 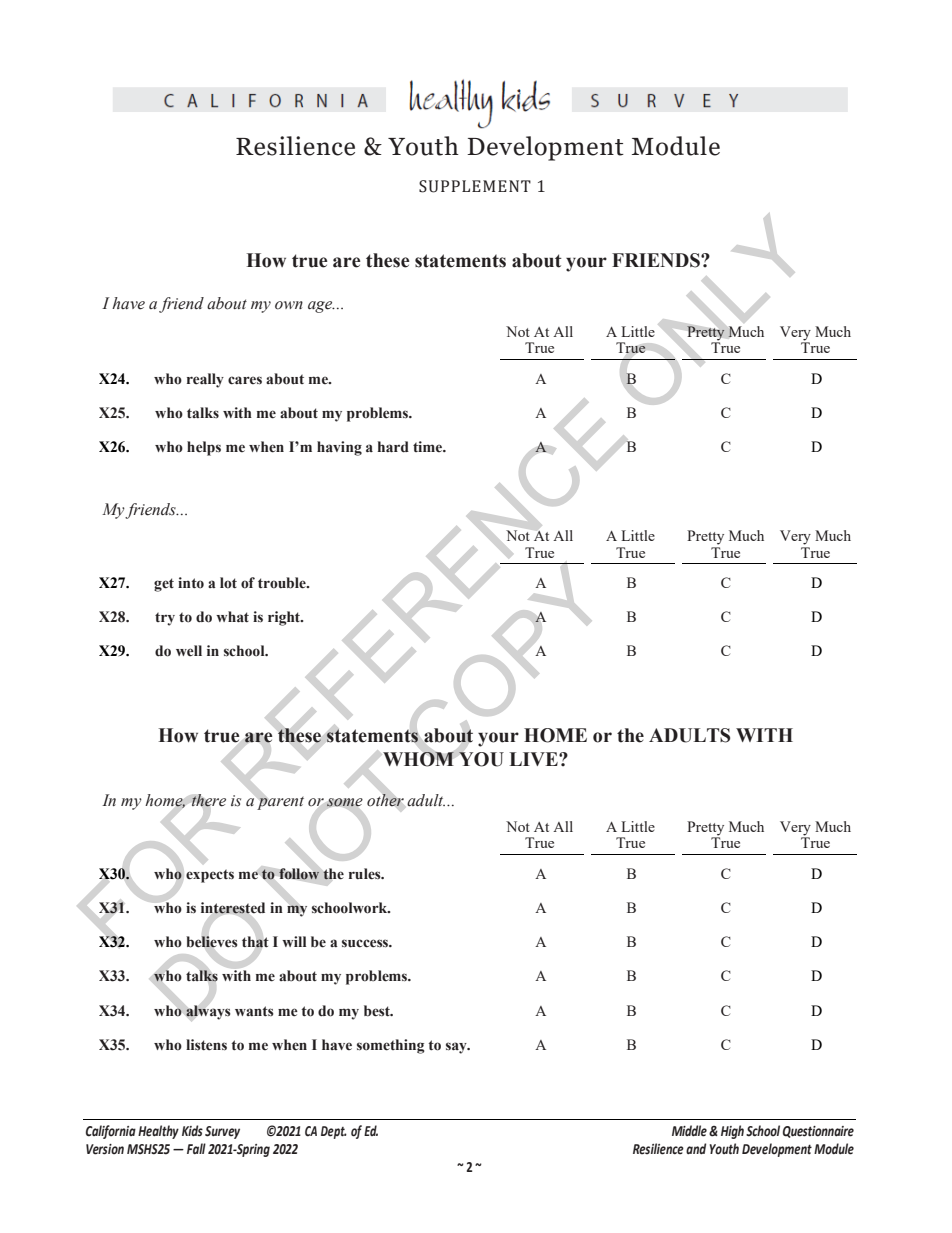 What do you see at coordinates (457, 1048) in the page?
I see `say` at bounding box center [457, 1048].
